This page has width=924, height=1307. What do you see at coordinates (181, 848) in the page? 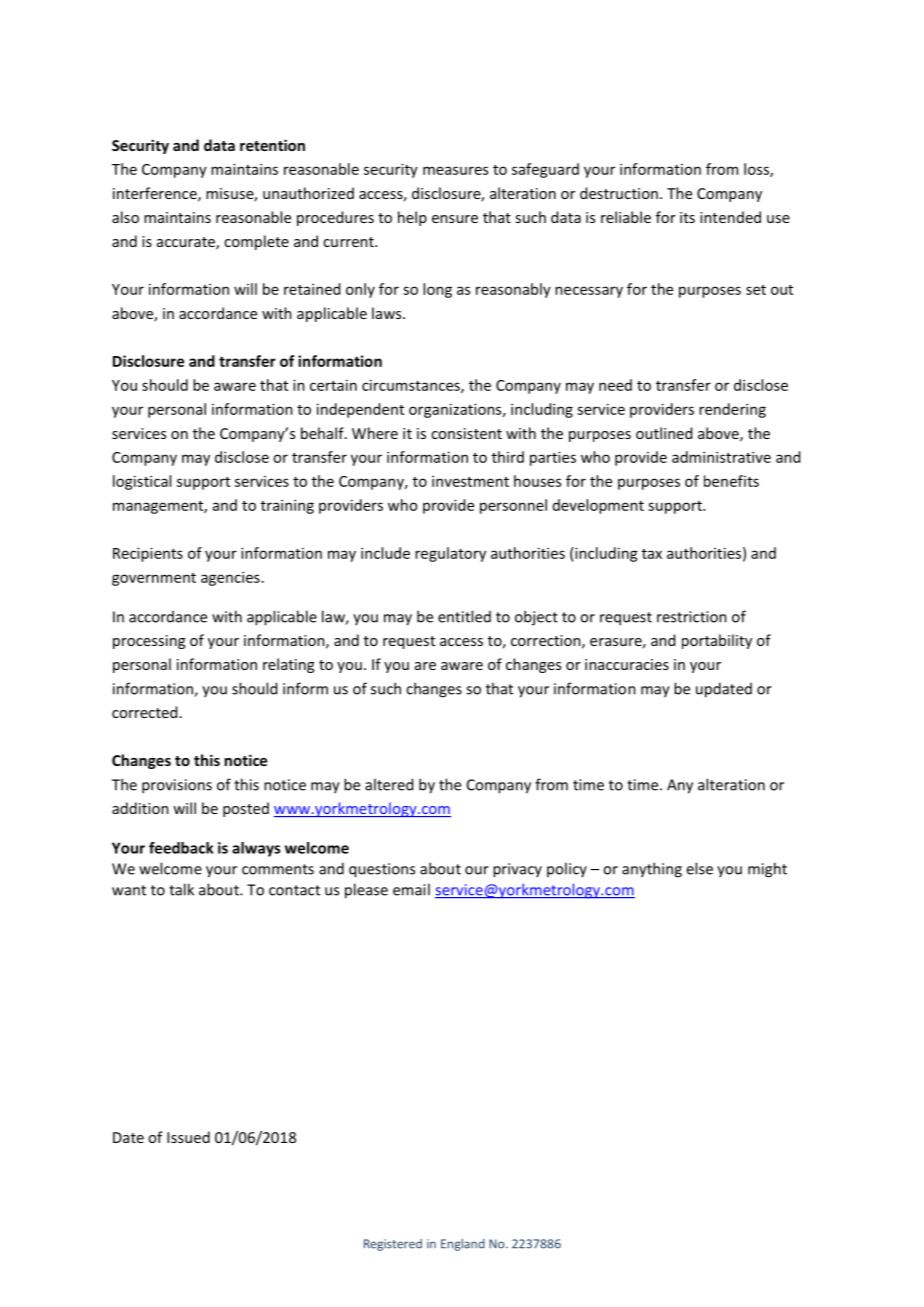
I see `feedback` at bounding box center [181, 848].
